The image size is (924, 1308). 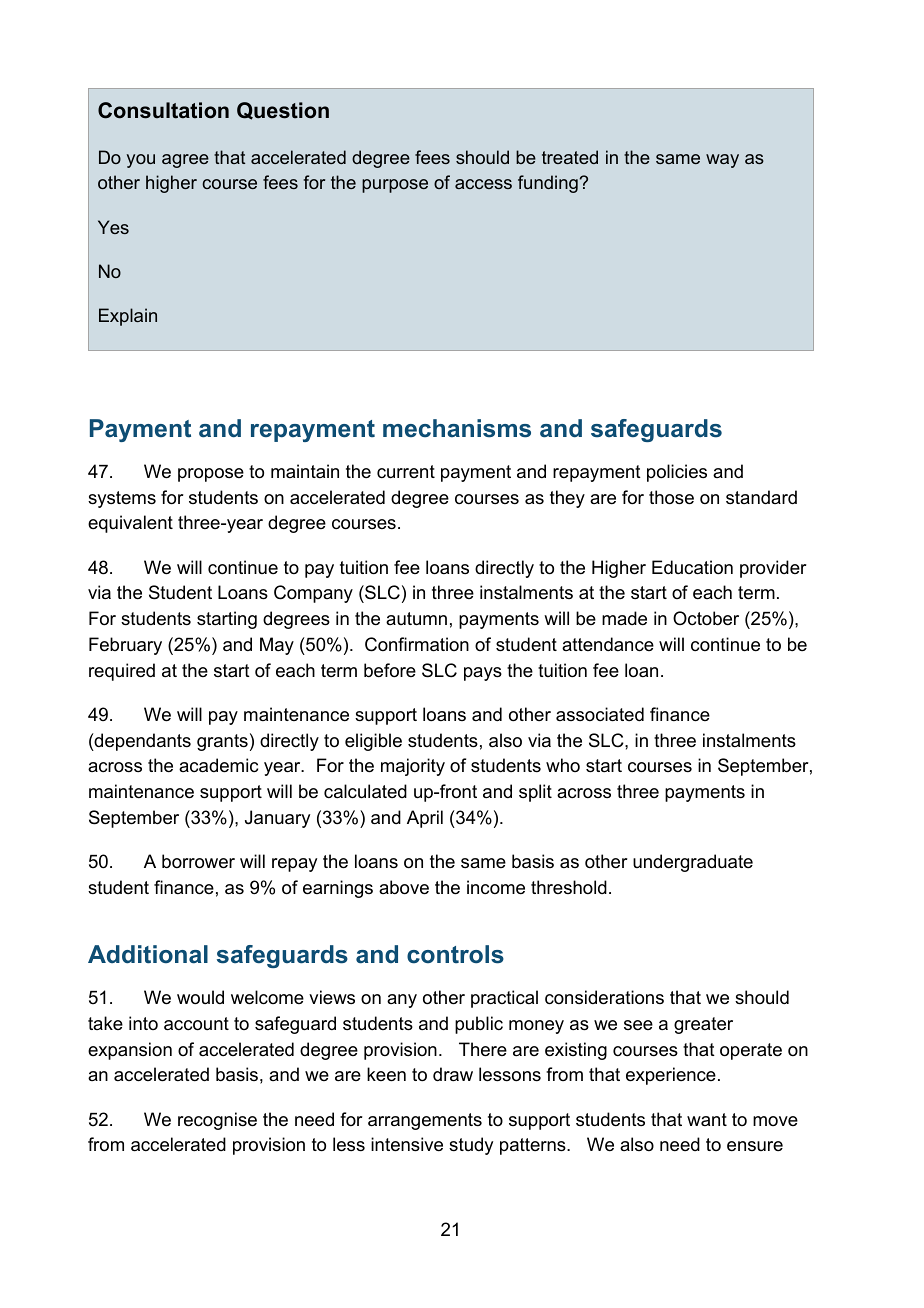 What do you see at coordinates (217, 1121) in the image?
I see `recognise` at bounding box center [217, 1121].
